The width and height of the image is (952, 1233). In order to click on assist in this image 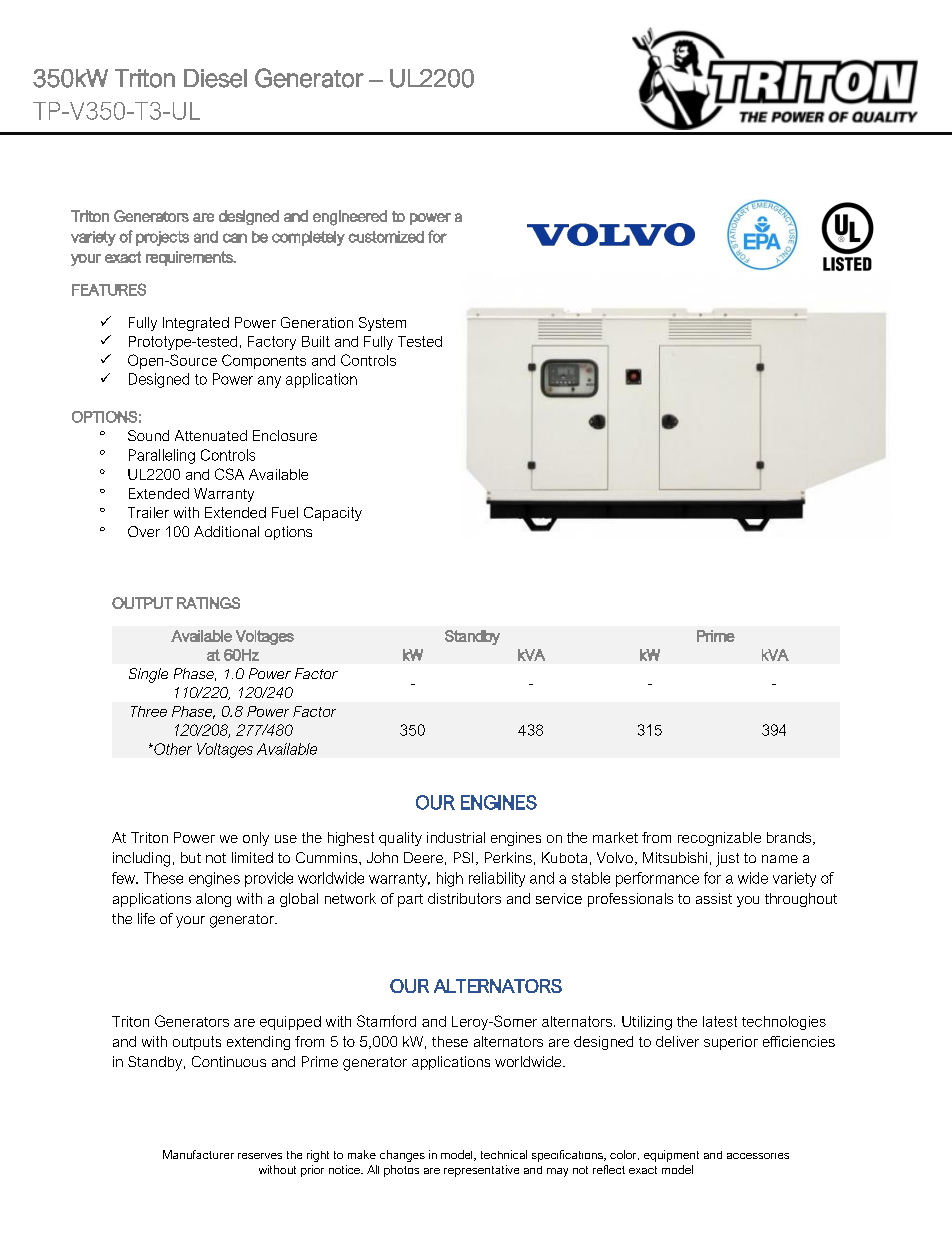, I will do `click(714, 898)`.
